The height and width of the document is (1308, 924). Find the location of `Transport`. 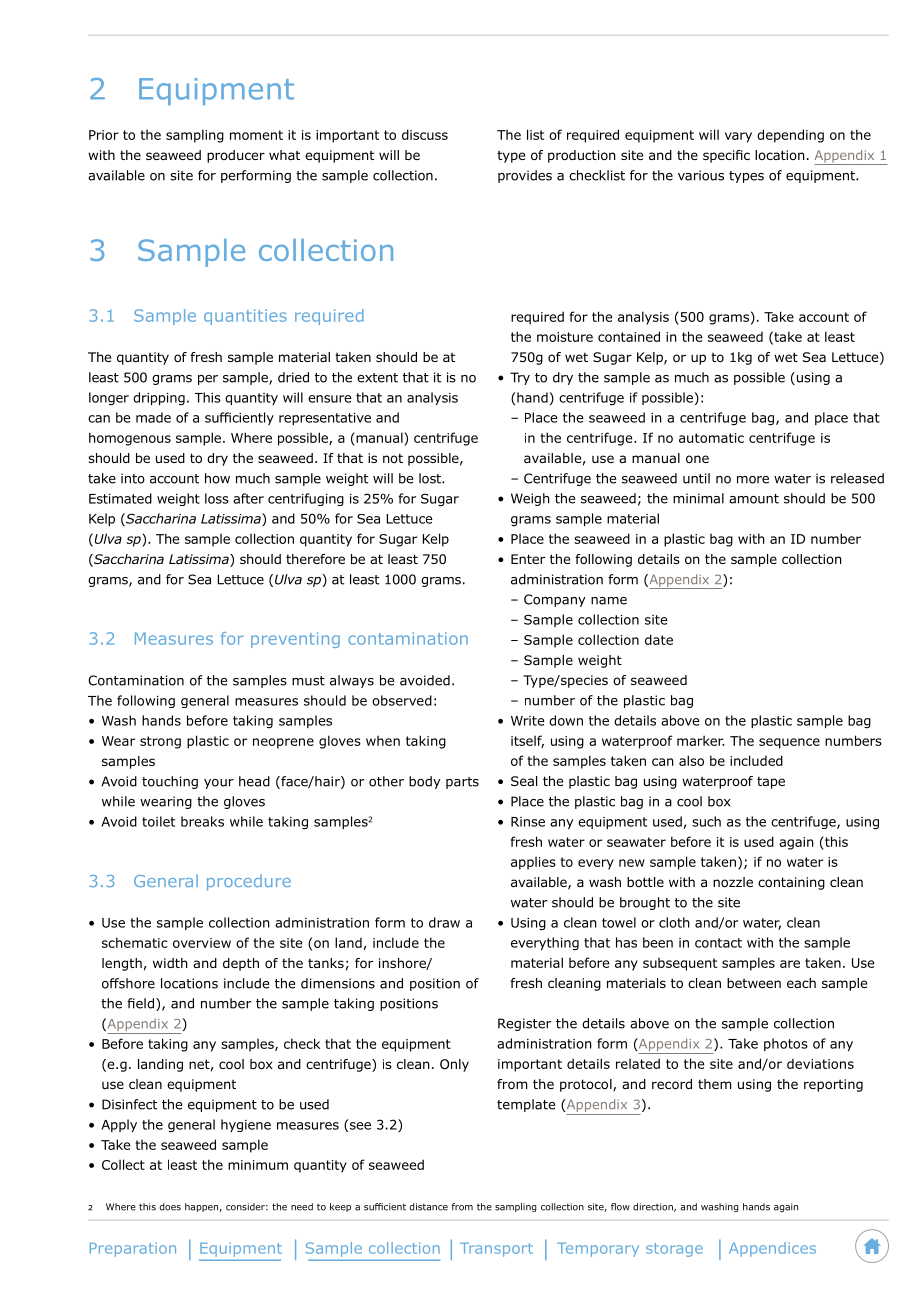

Transport is located at coordinates (496, 1250).
